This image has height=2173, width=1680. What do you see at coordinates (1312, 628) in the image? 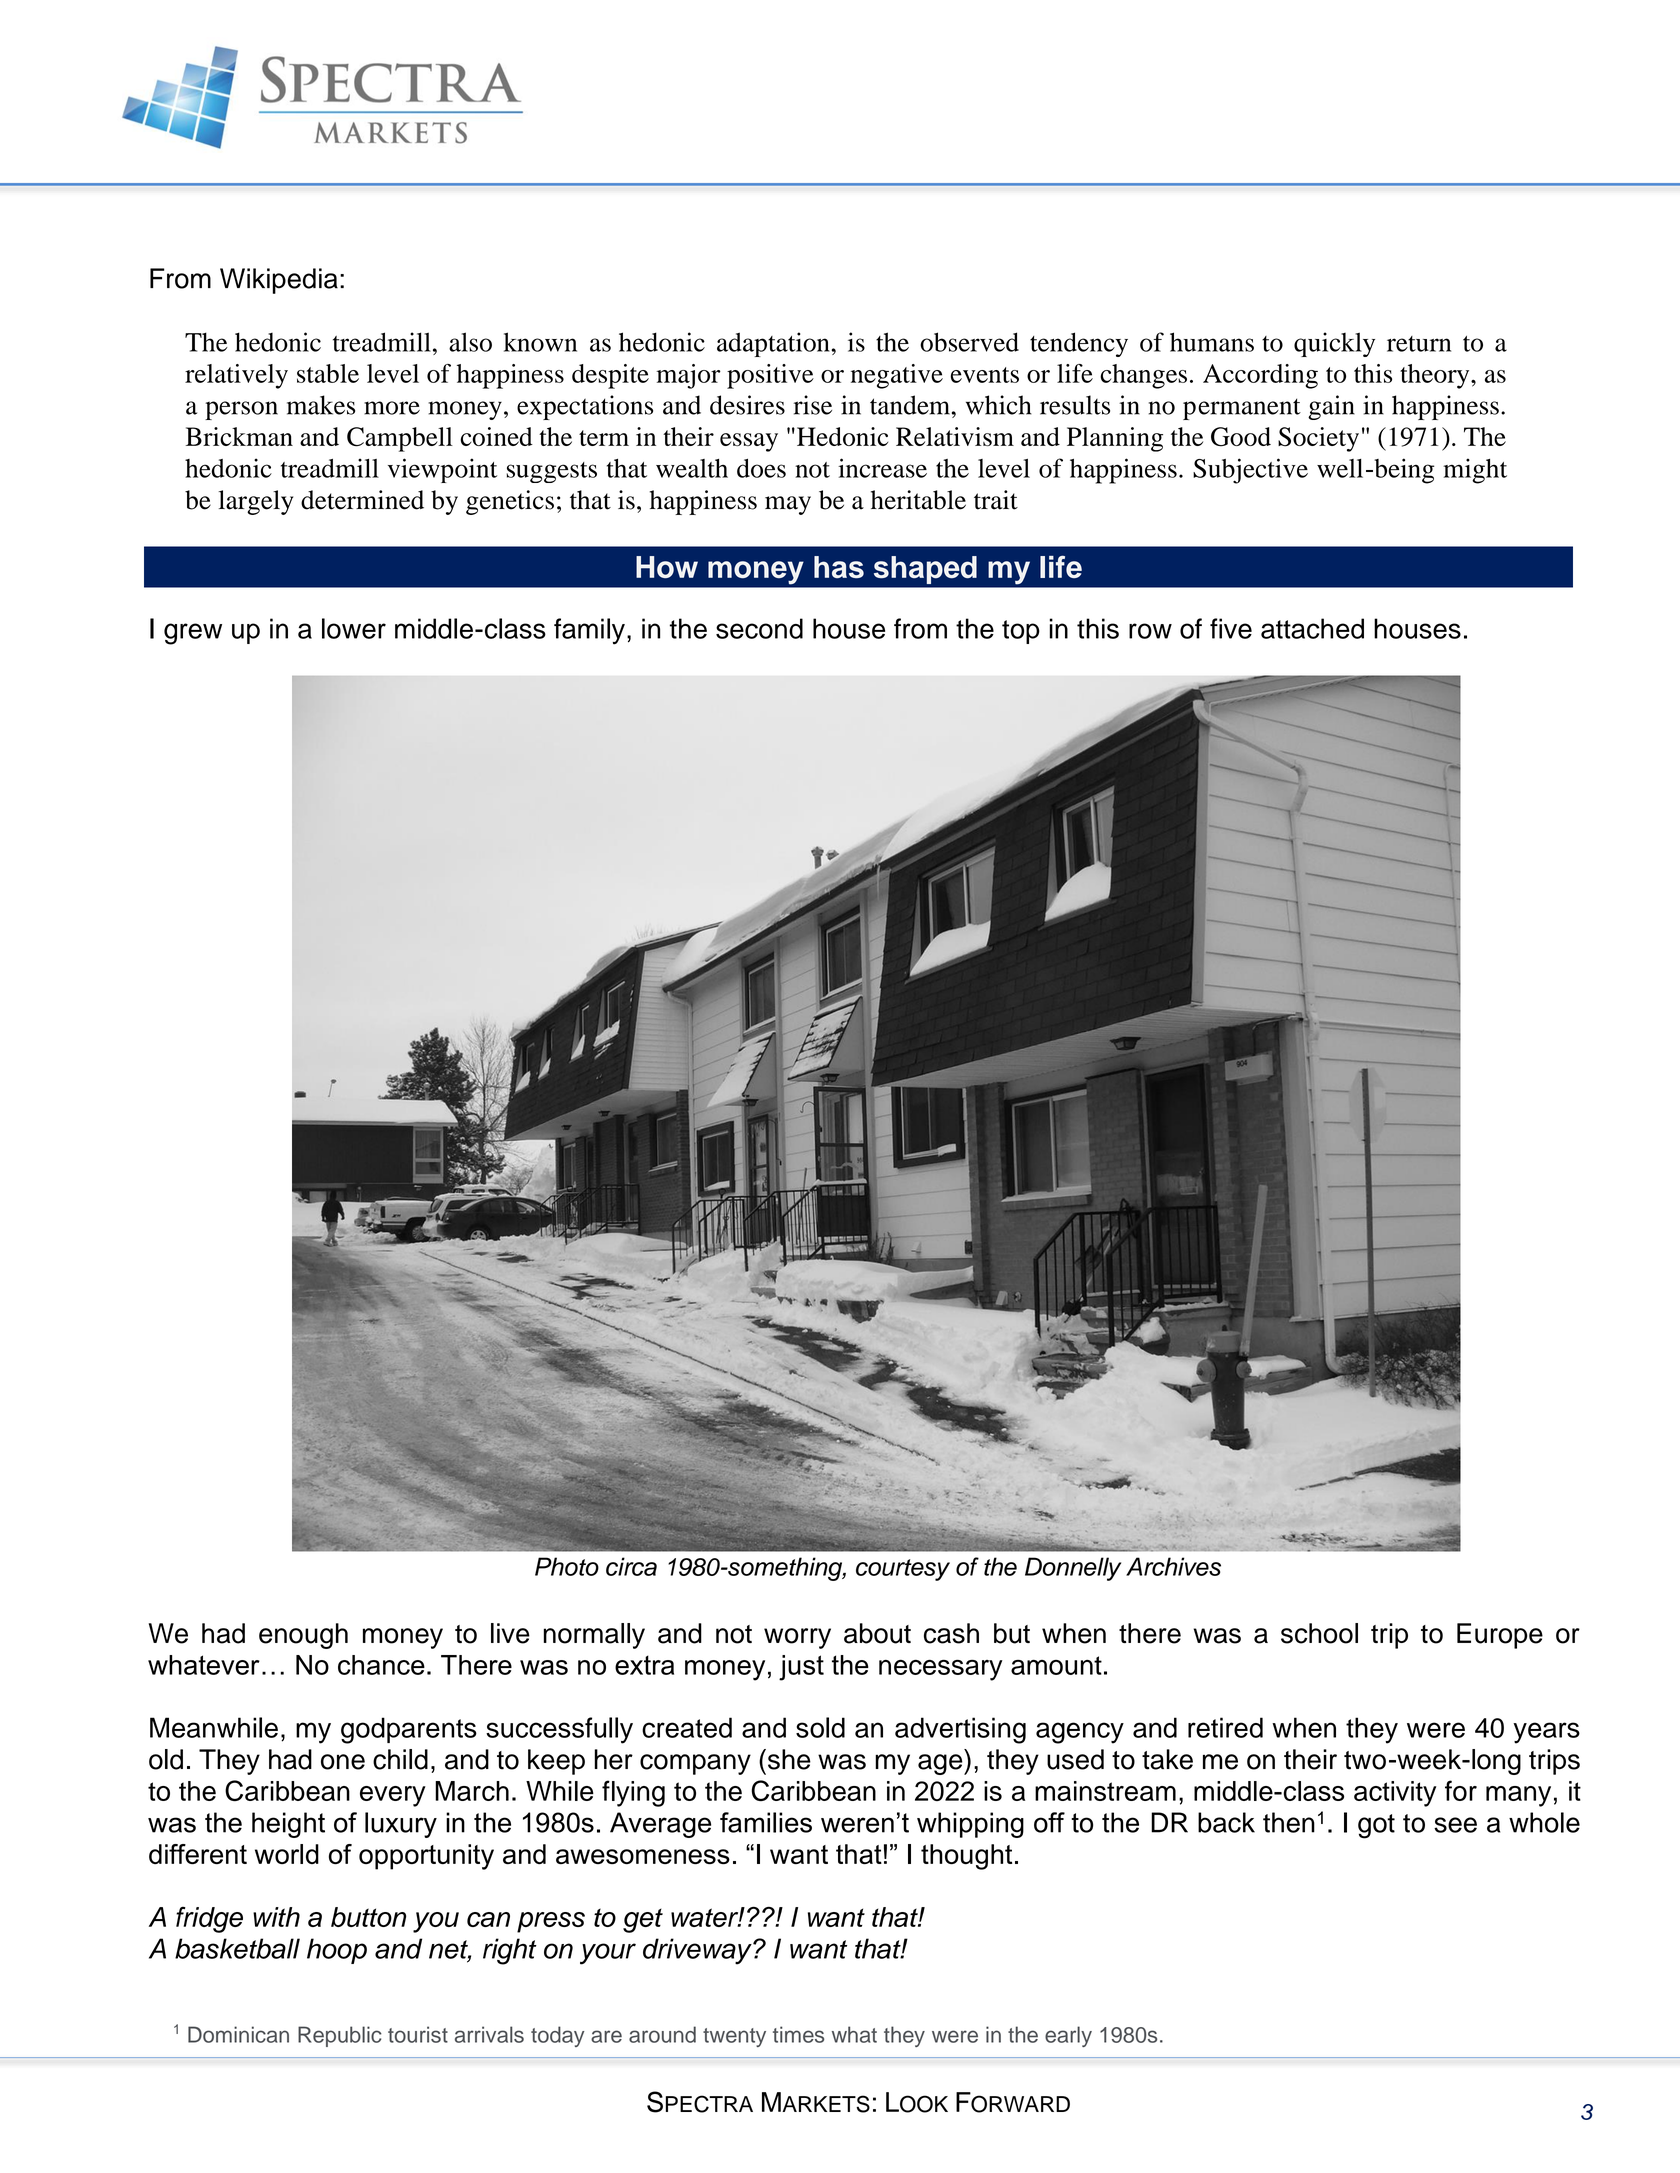
I see `attached` at bounding box center [1312, 628].
